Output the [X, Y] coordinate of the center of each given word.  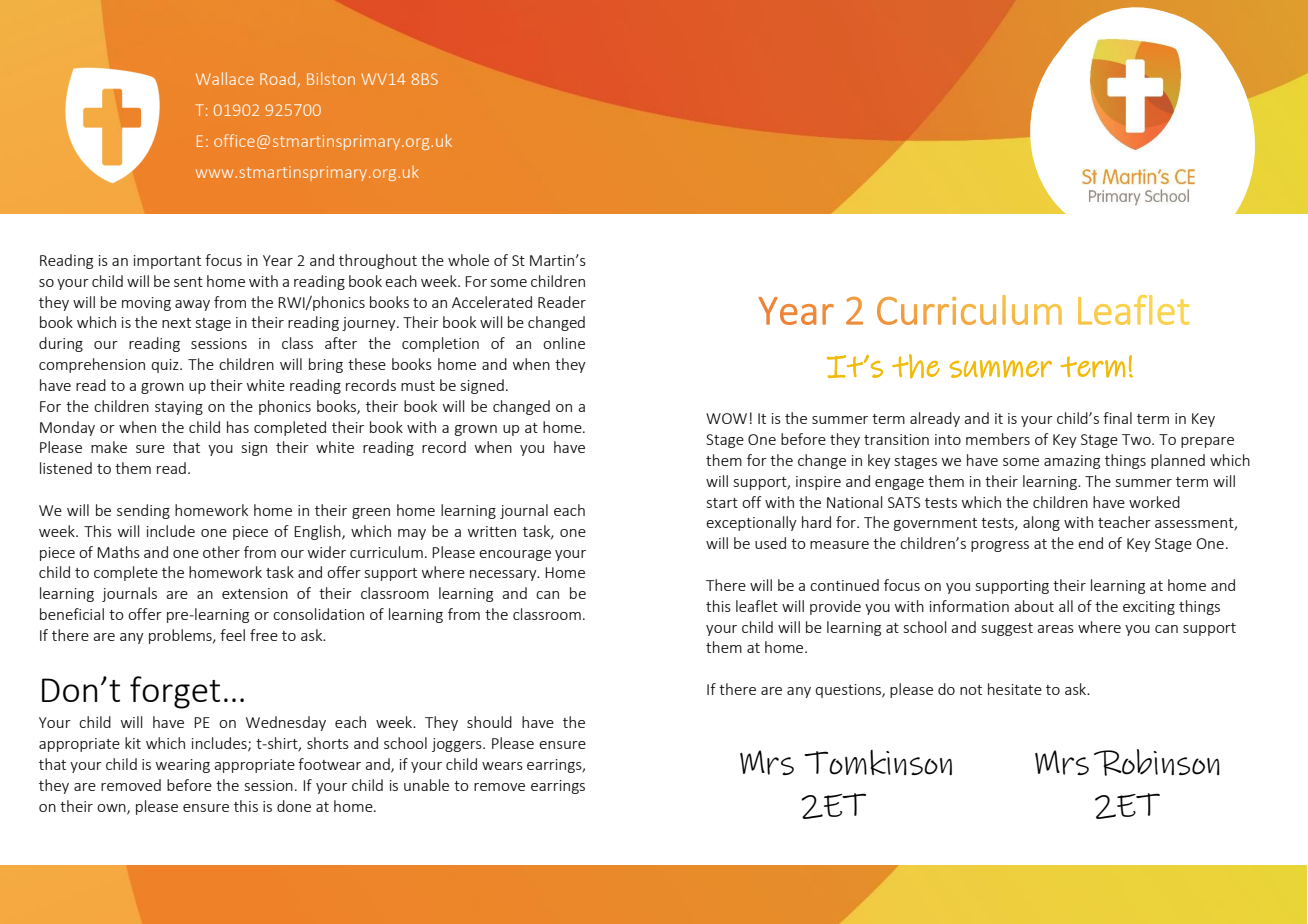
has [238, 427]
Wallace [225, 78]
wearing [183, 766]
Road [277, 78]
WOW [726, 418]
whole [468, 260]
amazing [1072, 462]
